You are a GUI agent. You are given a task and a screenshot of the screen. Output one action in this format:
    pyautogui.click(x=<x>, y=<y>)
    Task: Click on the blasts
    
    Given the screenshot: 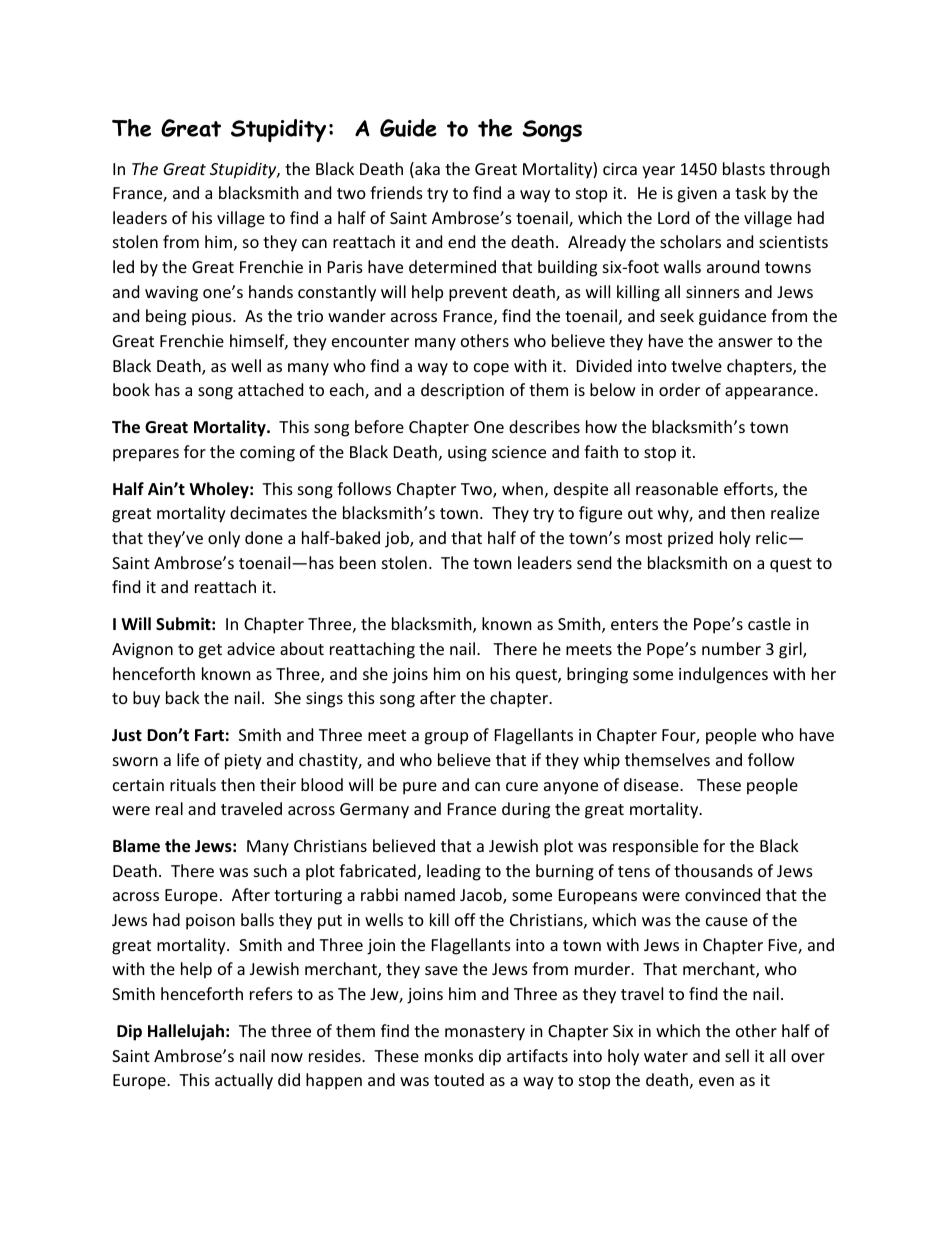 What is the action you would take?
    pyautogui.click(x=744, y=168)
